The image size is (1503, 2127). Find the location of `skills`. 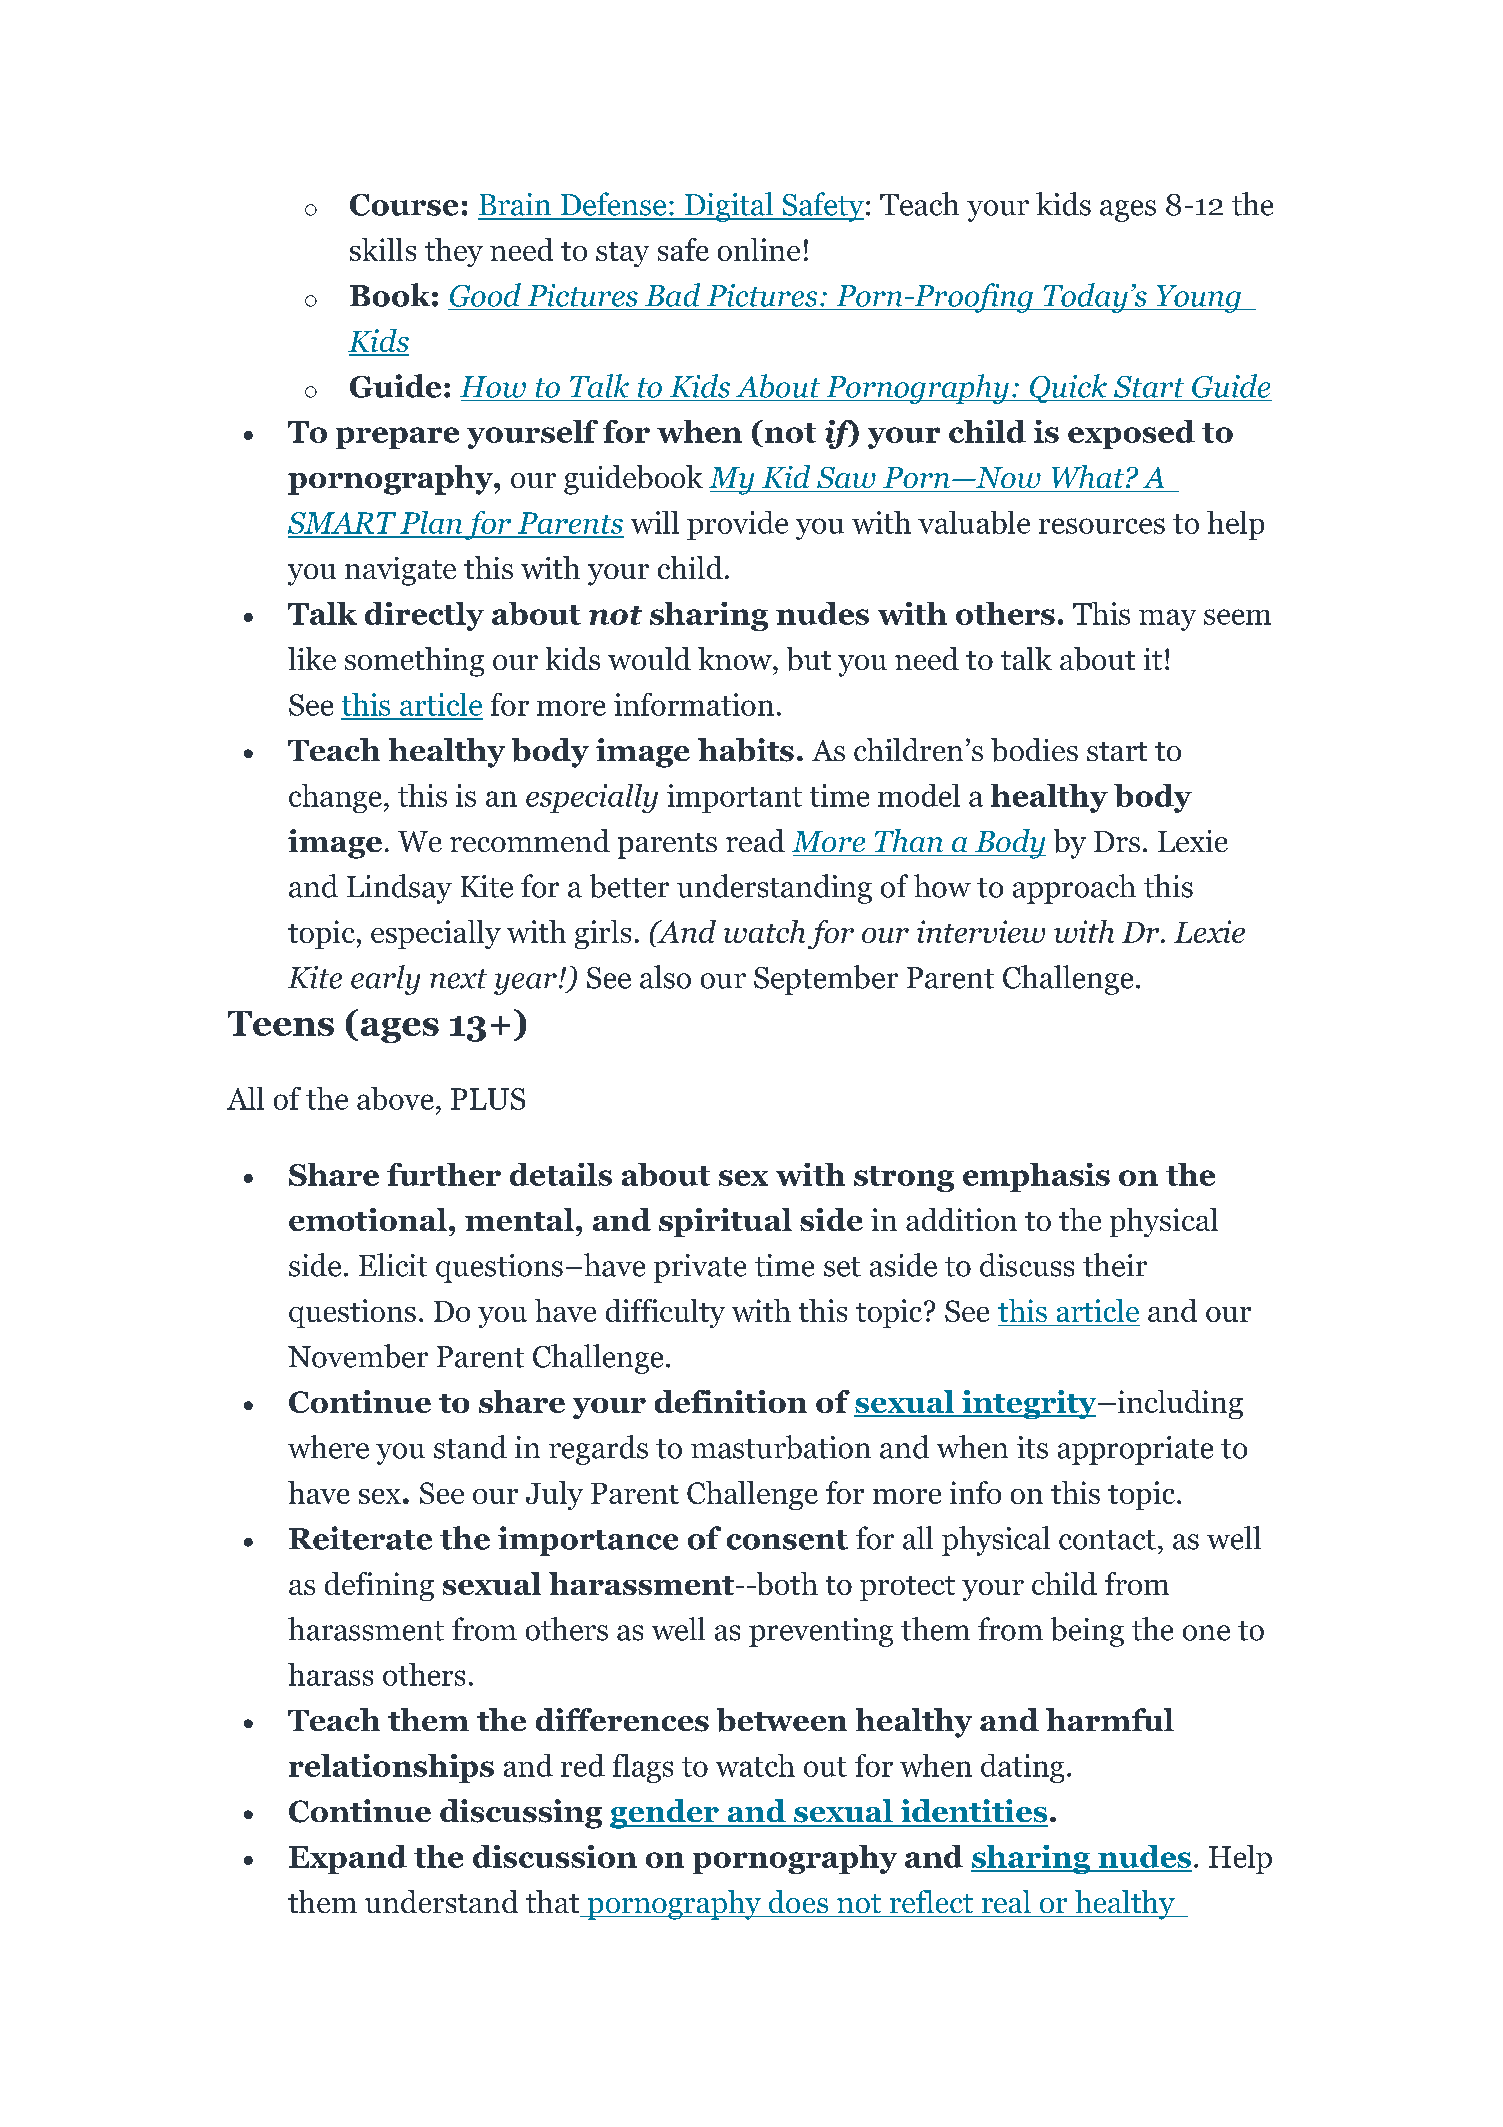

skills is located at coordinates (383, 249).
